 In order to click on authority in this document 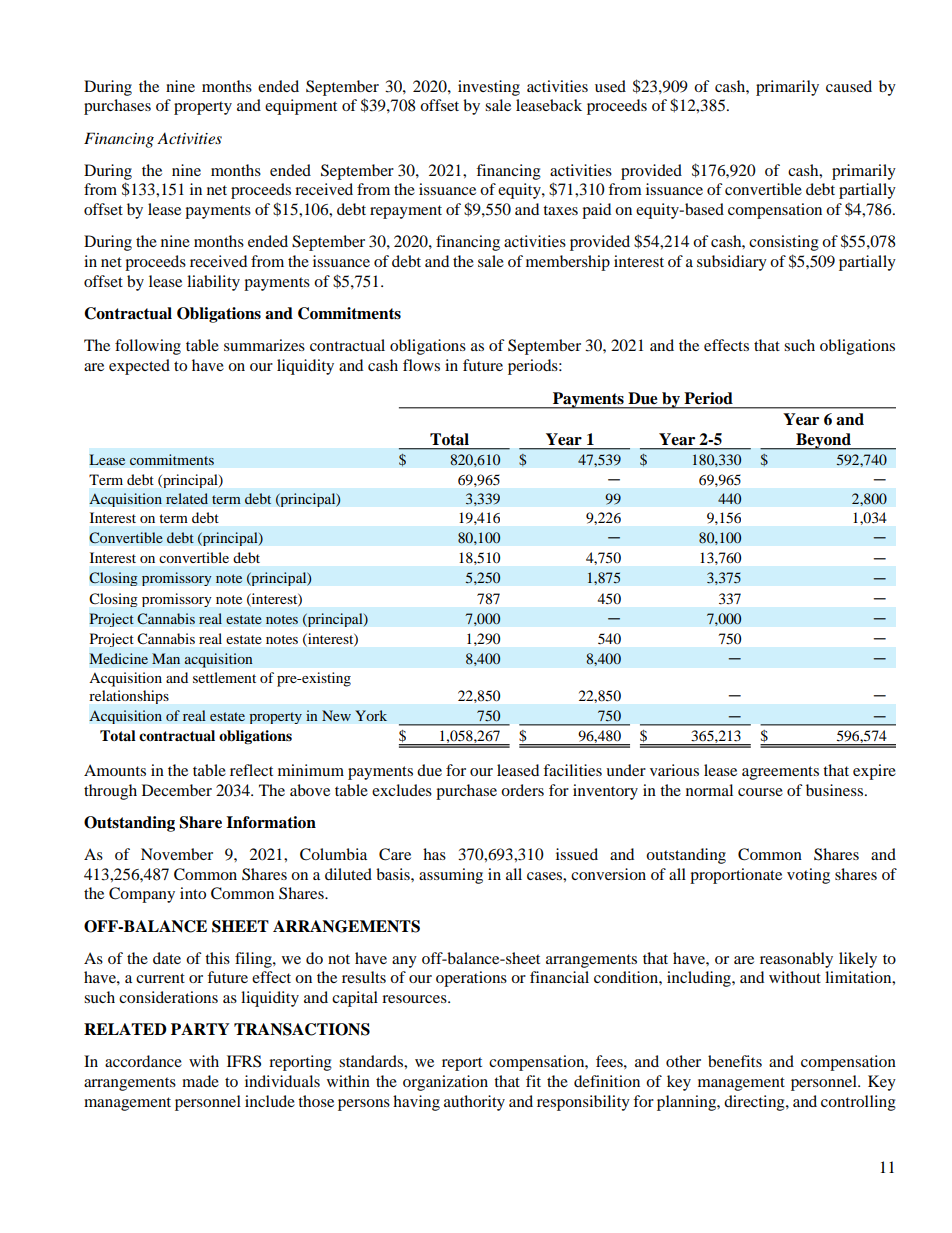, I will do `click(474, 1103)`.
